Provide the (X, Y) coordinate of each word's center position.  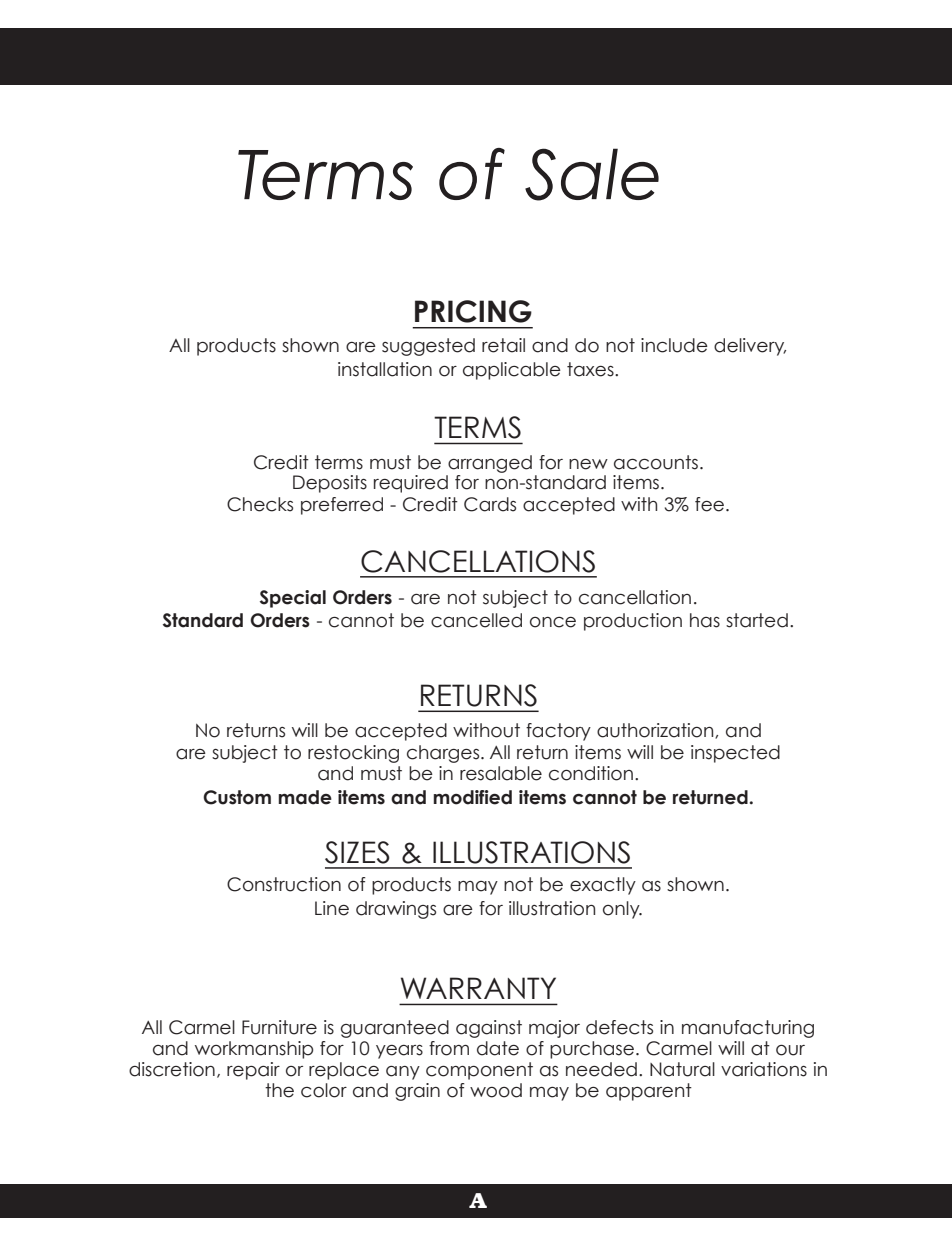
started (757, 620)
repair (253, 1071)
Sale (592, 174)
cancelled (476, 620)
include (674, 345)
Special (293, 599)
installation (385, 369)
